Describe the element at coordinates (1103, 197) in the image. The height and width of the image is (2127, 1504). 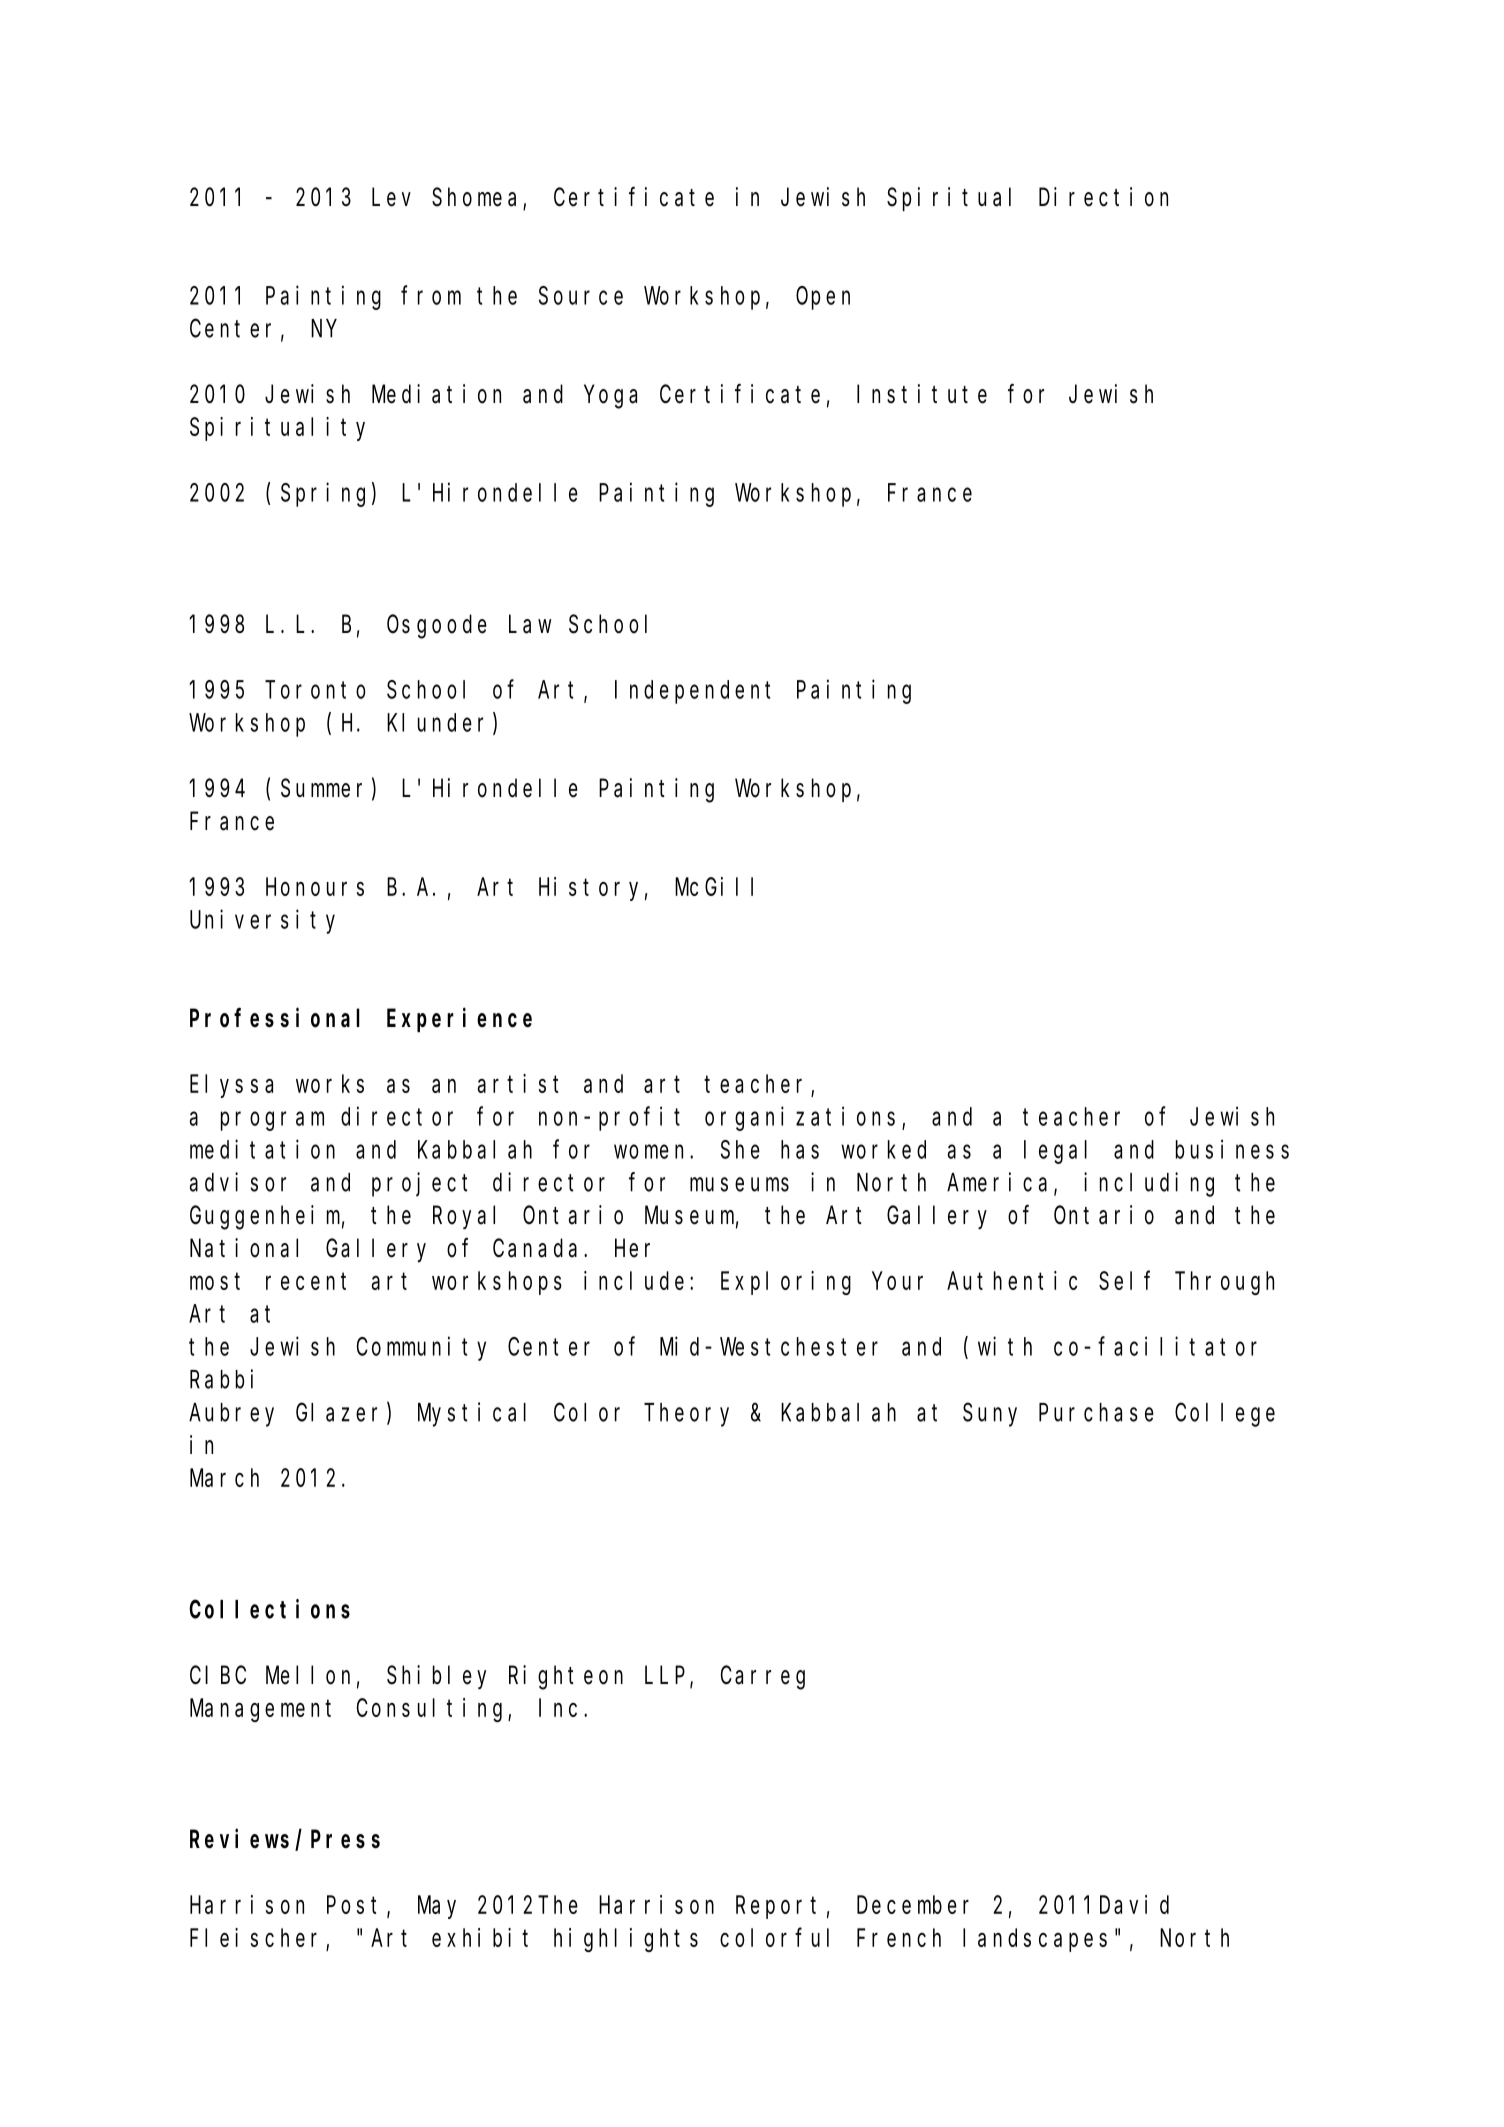
I see `Direction` at that location.
